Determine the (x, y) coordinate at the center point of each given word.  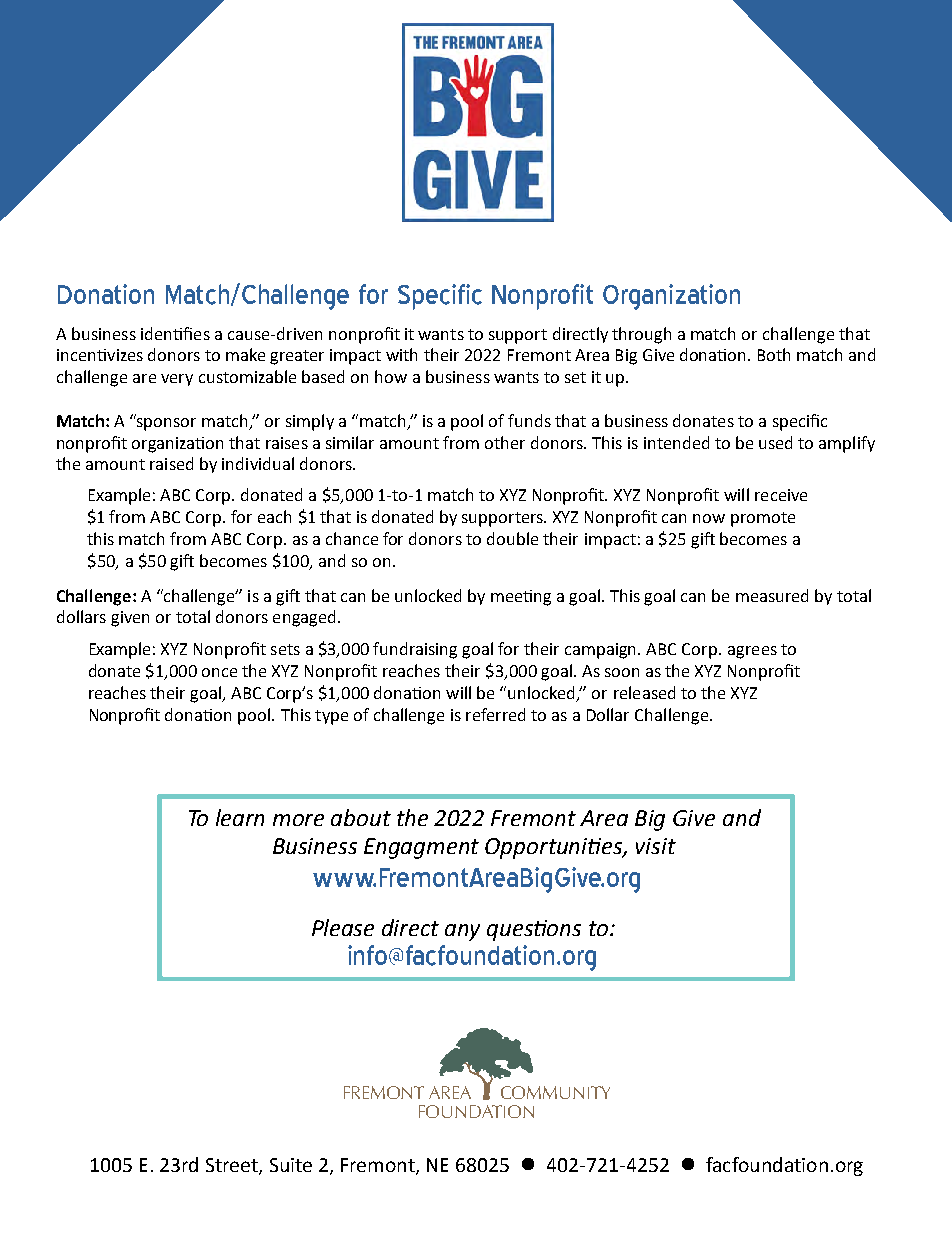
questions (534, 930)
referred (495, 714)
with (401, 354)
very (177, 380)
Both (774, 354)
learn (240, 817)
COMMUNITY (555, 1092)
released (644, 692)
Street (233, 1166)
